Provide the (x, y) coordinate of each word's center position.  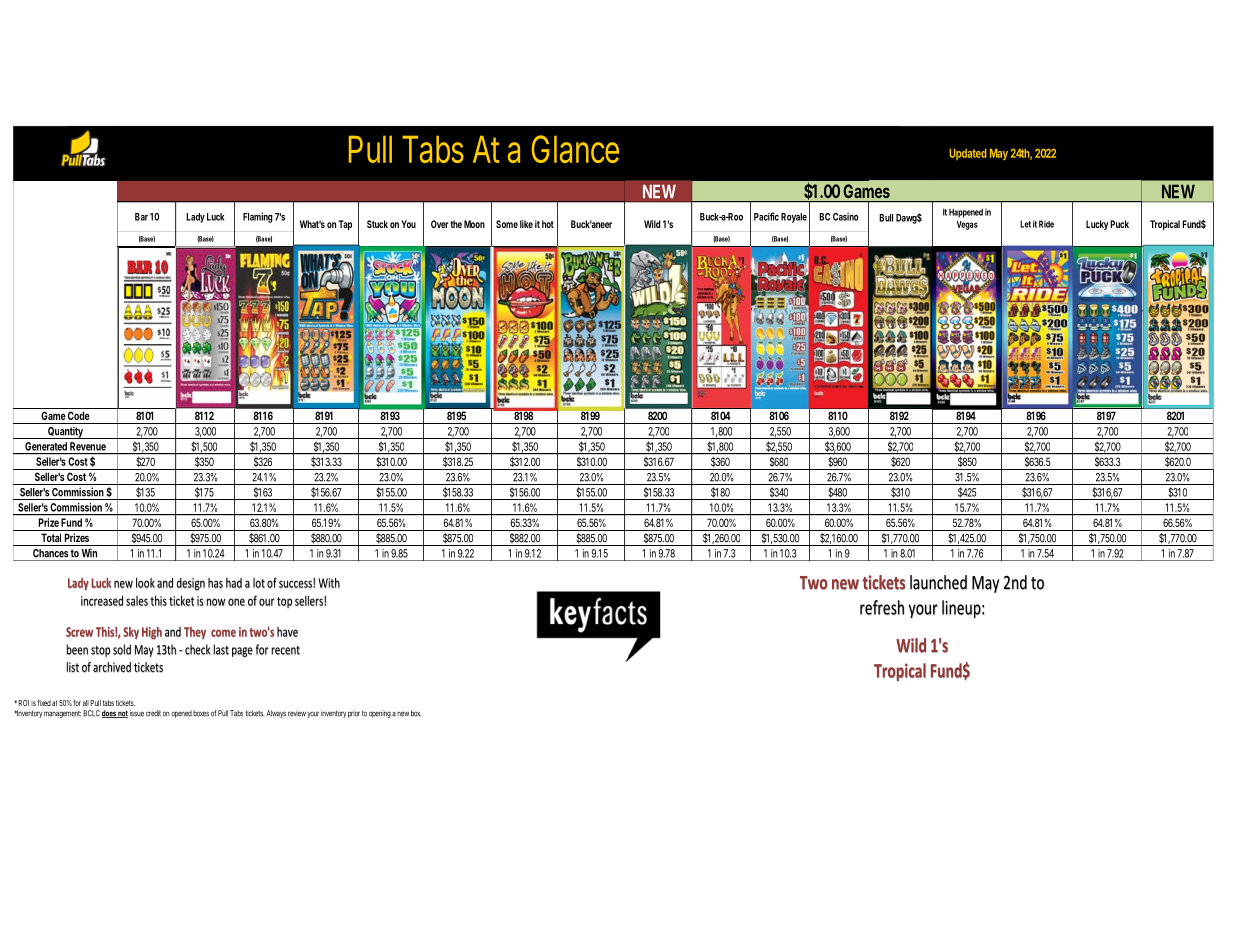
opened (181, 714)
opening (380, 714)
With (329, 582)
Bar (141, 217)
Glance (575, 149)
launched (938, 582)
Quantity (65, 432)
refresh (882, 607)
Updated (968, 154)
